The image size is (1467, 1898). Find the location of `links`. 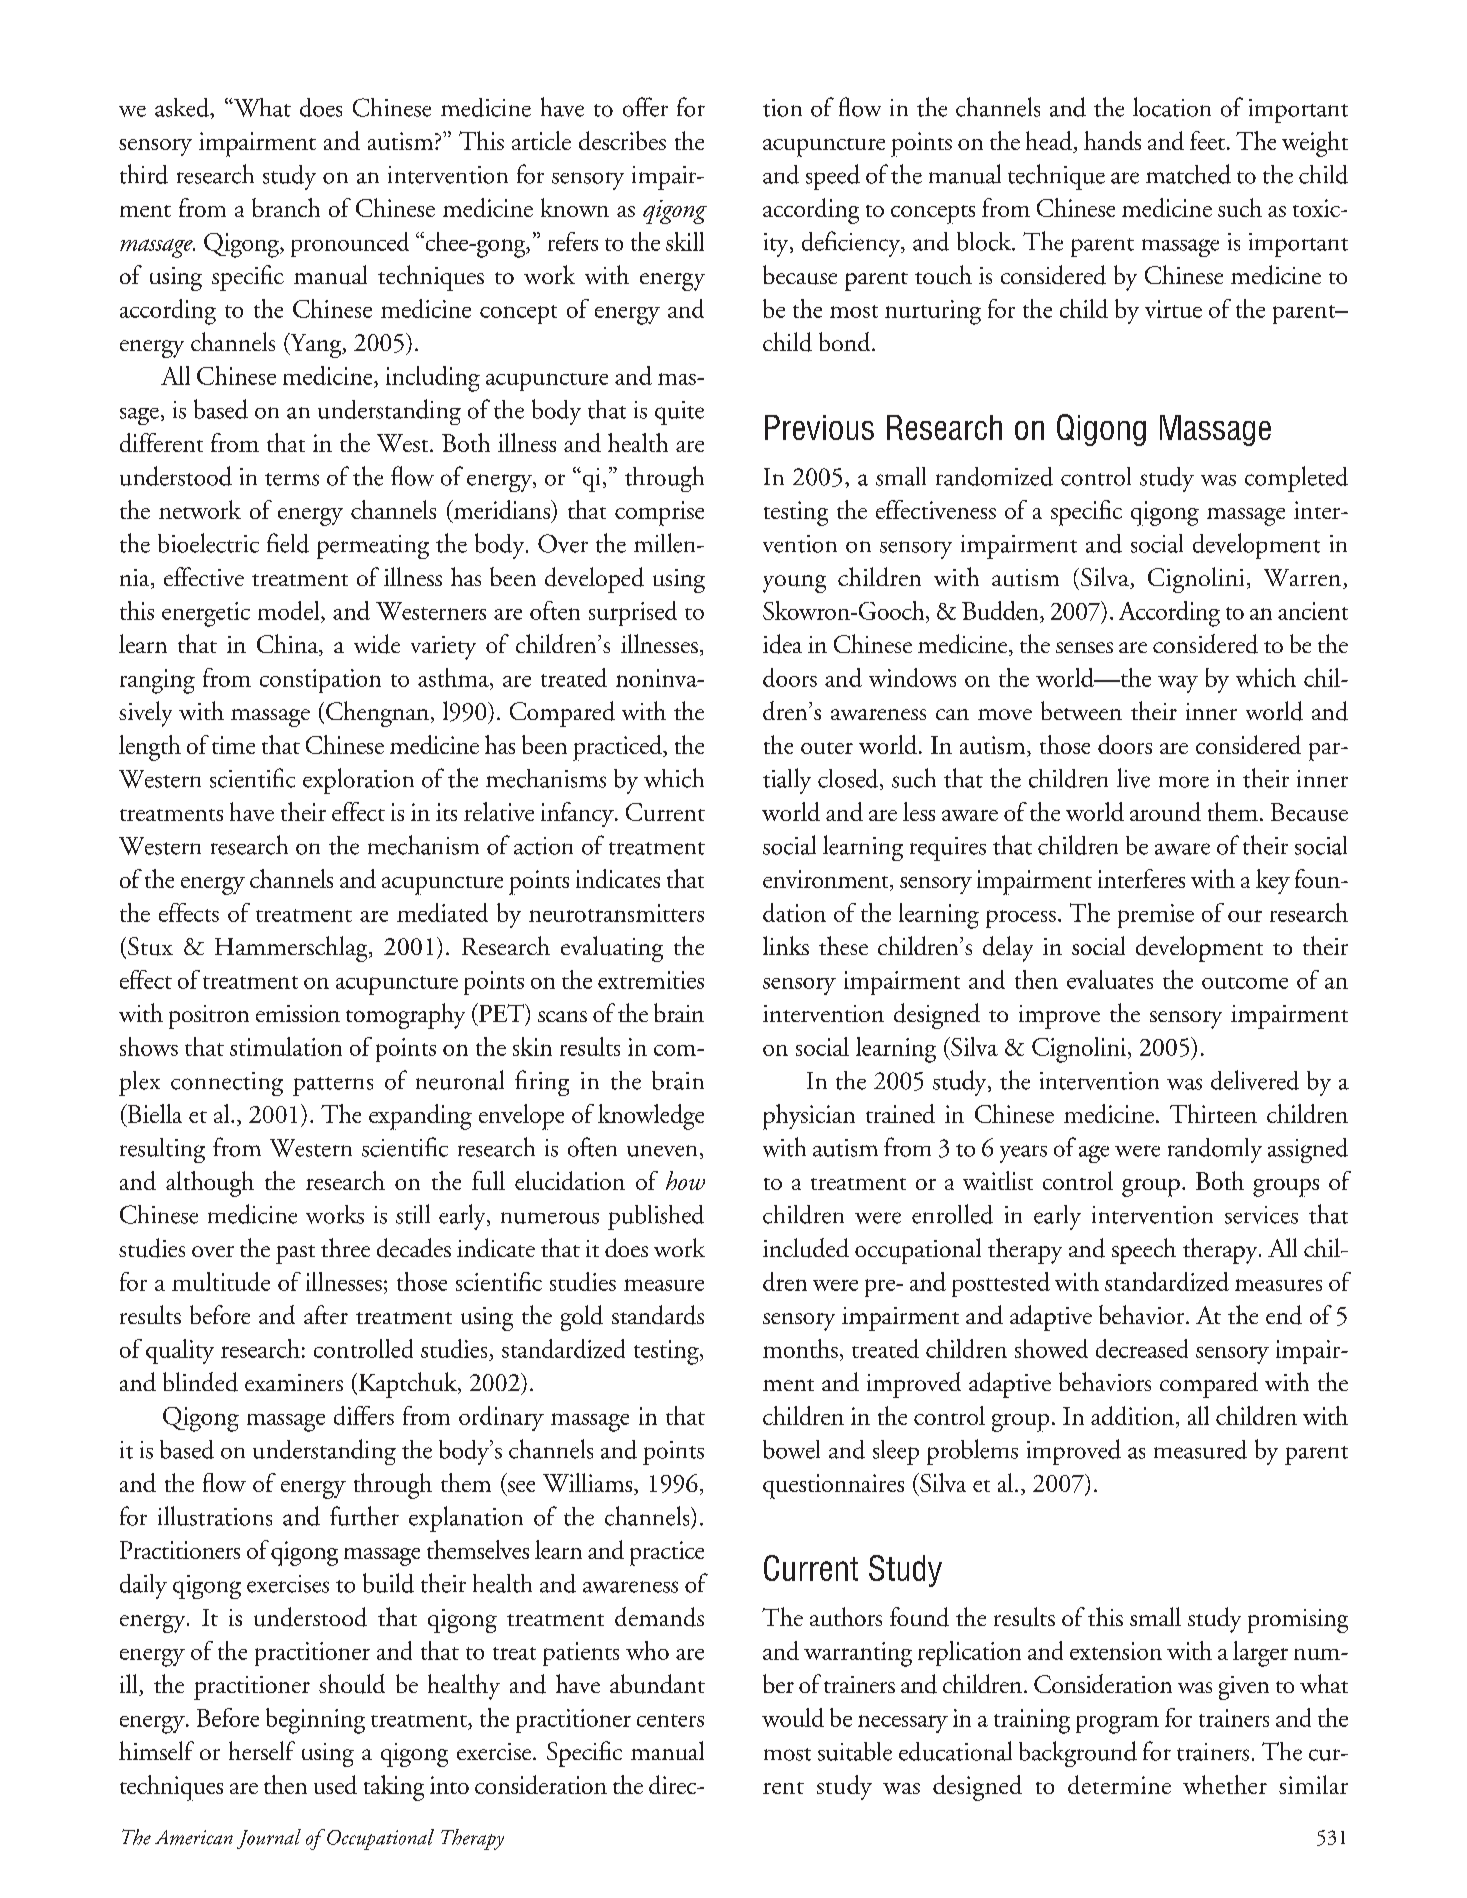

links is located at coordinates (786, 945).
